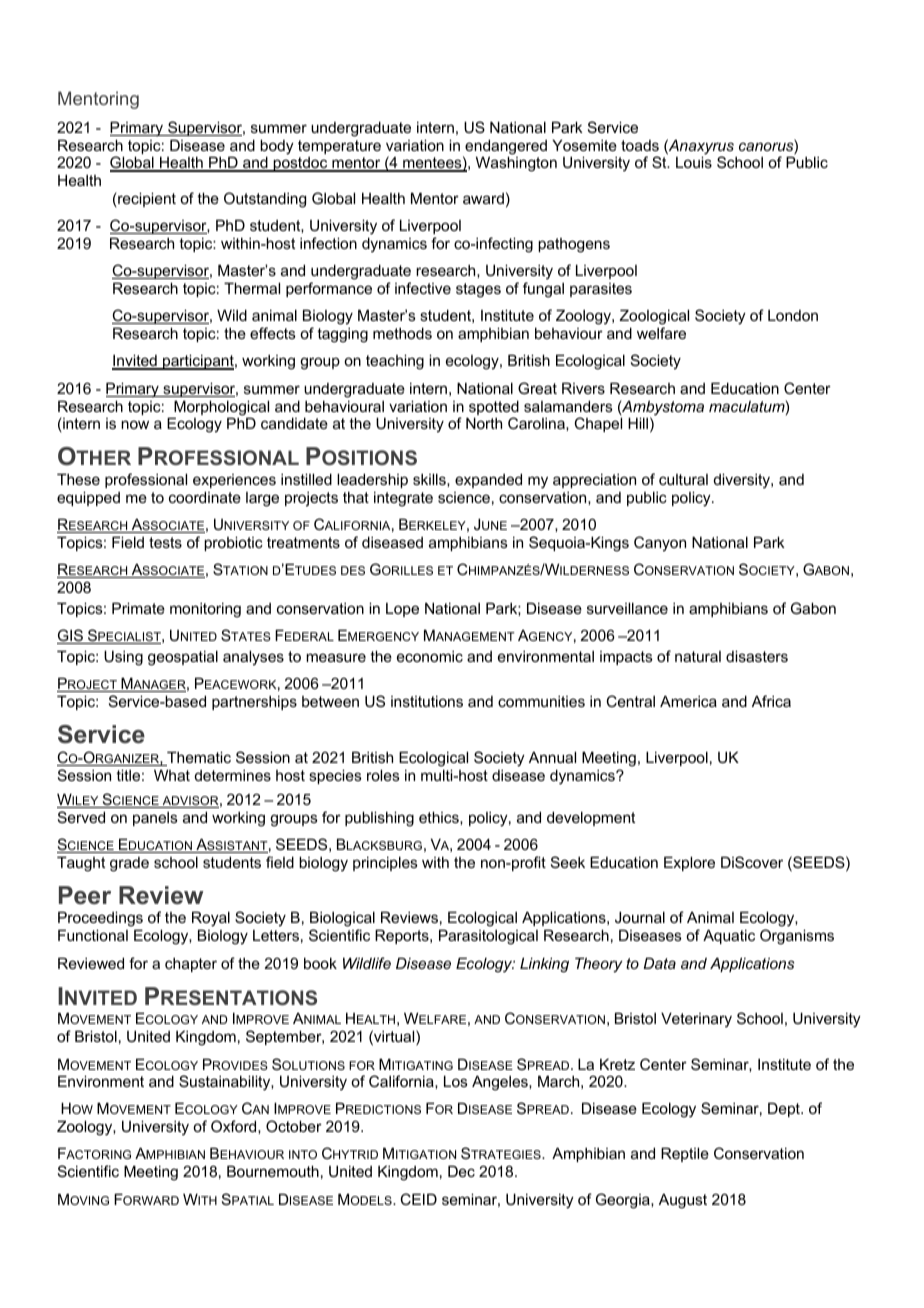 The image size is (924, 1308). What do you see at coordinates (123, 658) in the page?
I see `Using` at bounding box center [123, 658].
